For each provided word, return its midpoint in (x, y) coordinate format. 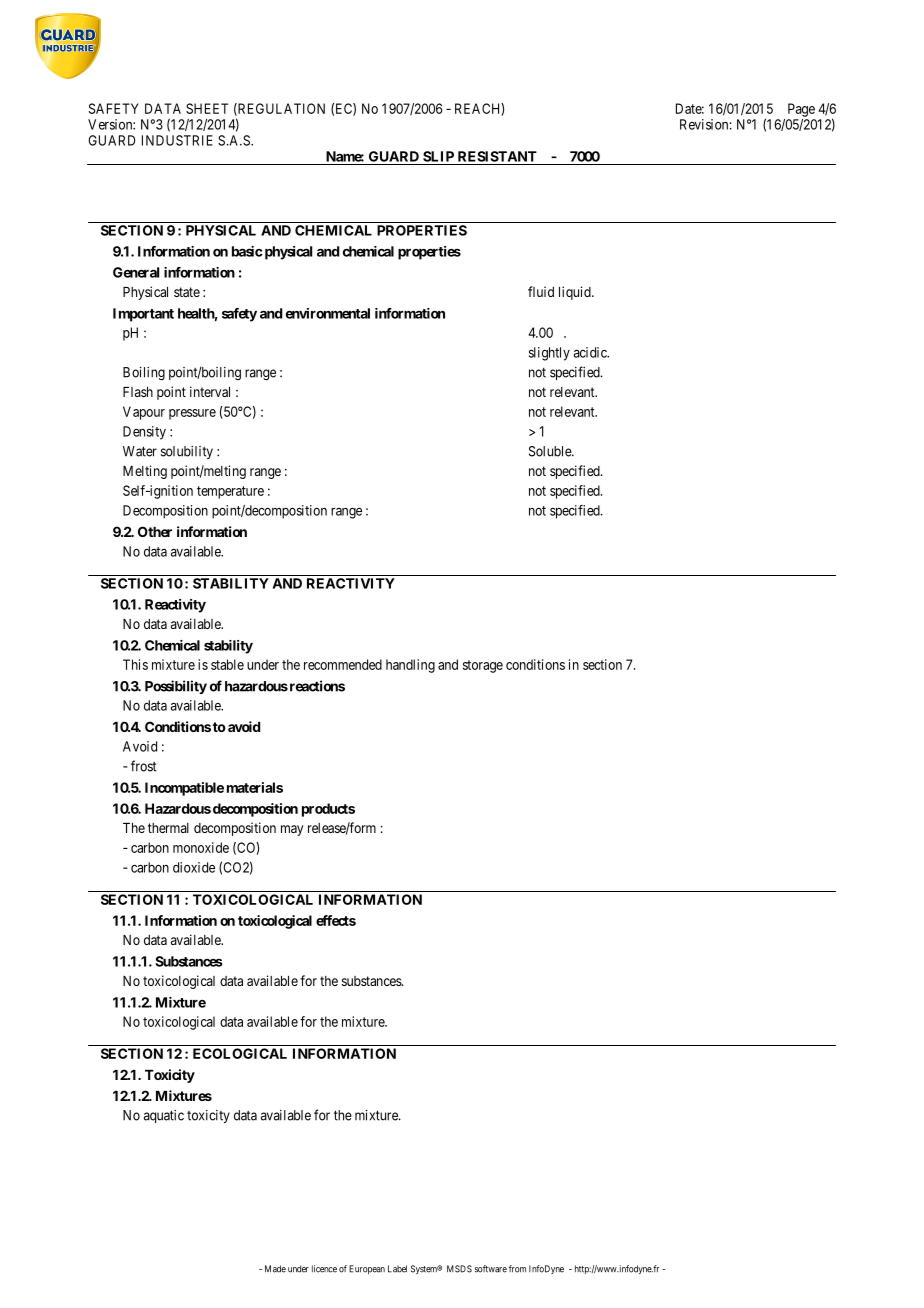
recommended (343, 664)
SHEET (207, 108)
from (517, 1269)
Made (275, 1269)
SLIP (438, 156)
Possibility (176, 687)
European (367, 1269)
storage (483, 666)
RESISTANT (497, 156)
